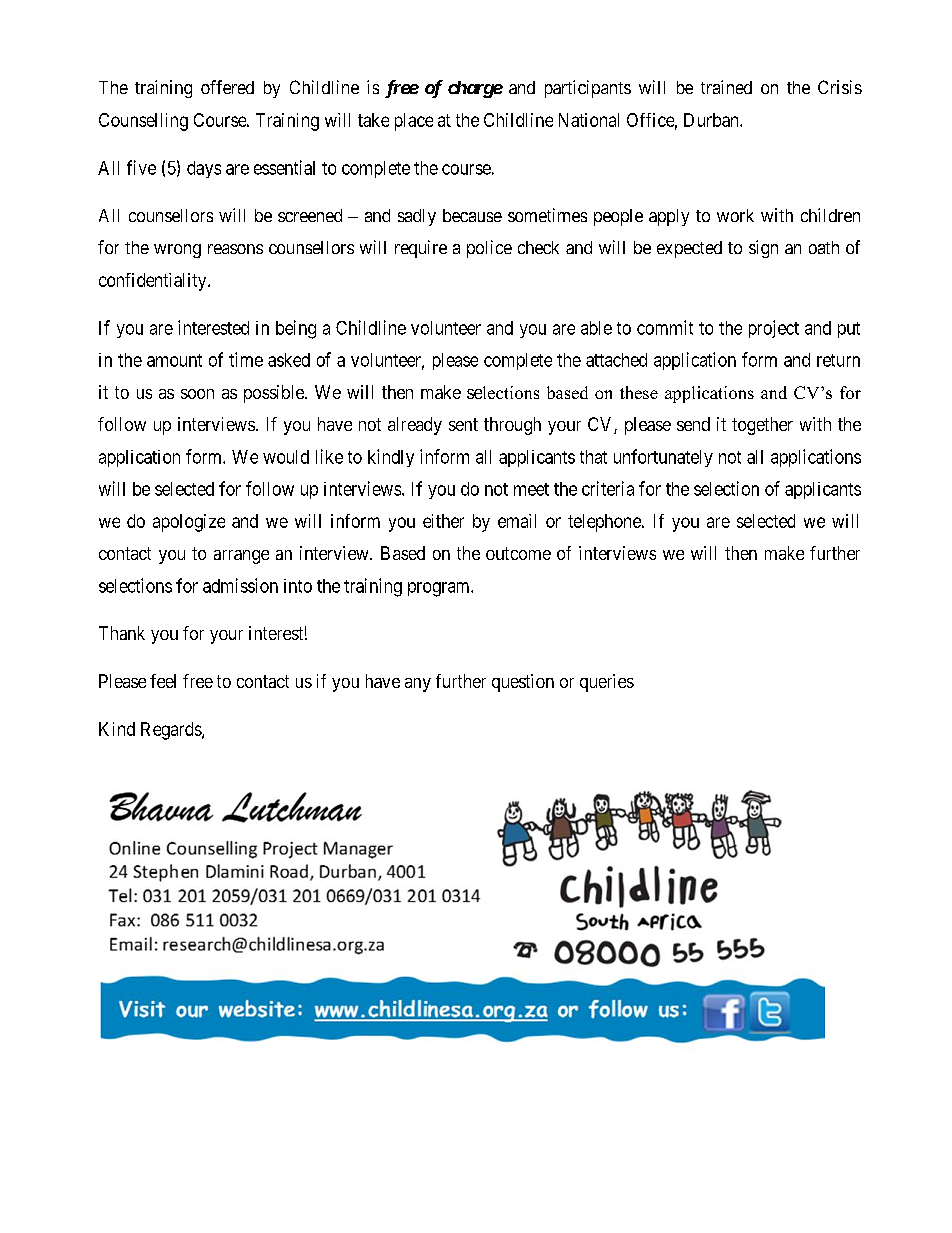 Image resolution: width=952 pixels, height=1233 pixels. I want to click on apologize, so click(189, 523).
